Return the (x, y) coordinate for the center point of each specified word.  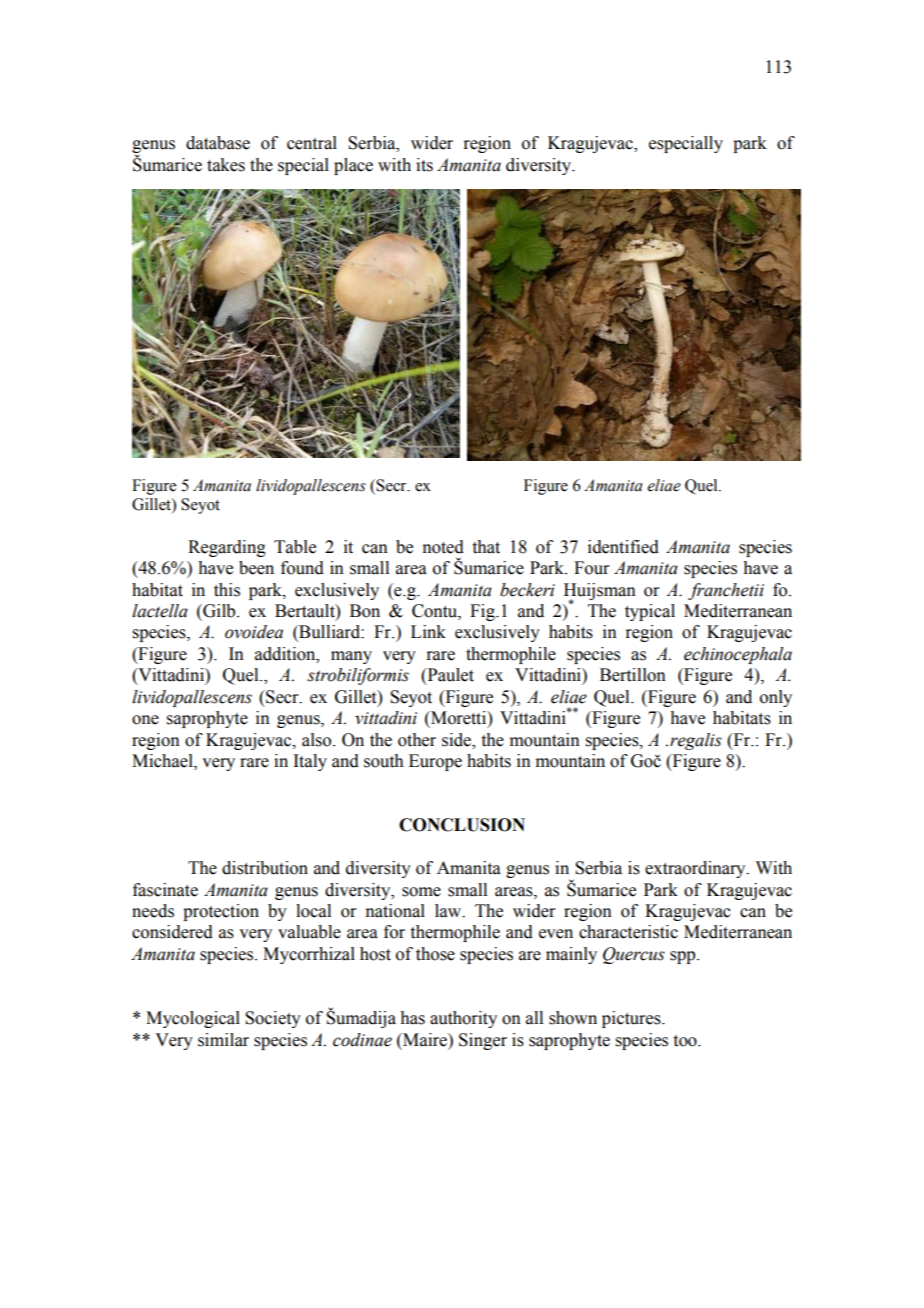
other (417, 740)
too (686, 1041)
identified (623, 547)
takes (226, 165)
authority (463, 1019)
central (312, 143)
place (353, 166)
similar (223, 1040)
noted (443, 547)
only (776, 698)
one (145, 720)
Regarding (227, 548)
